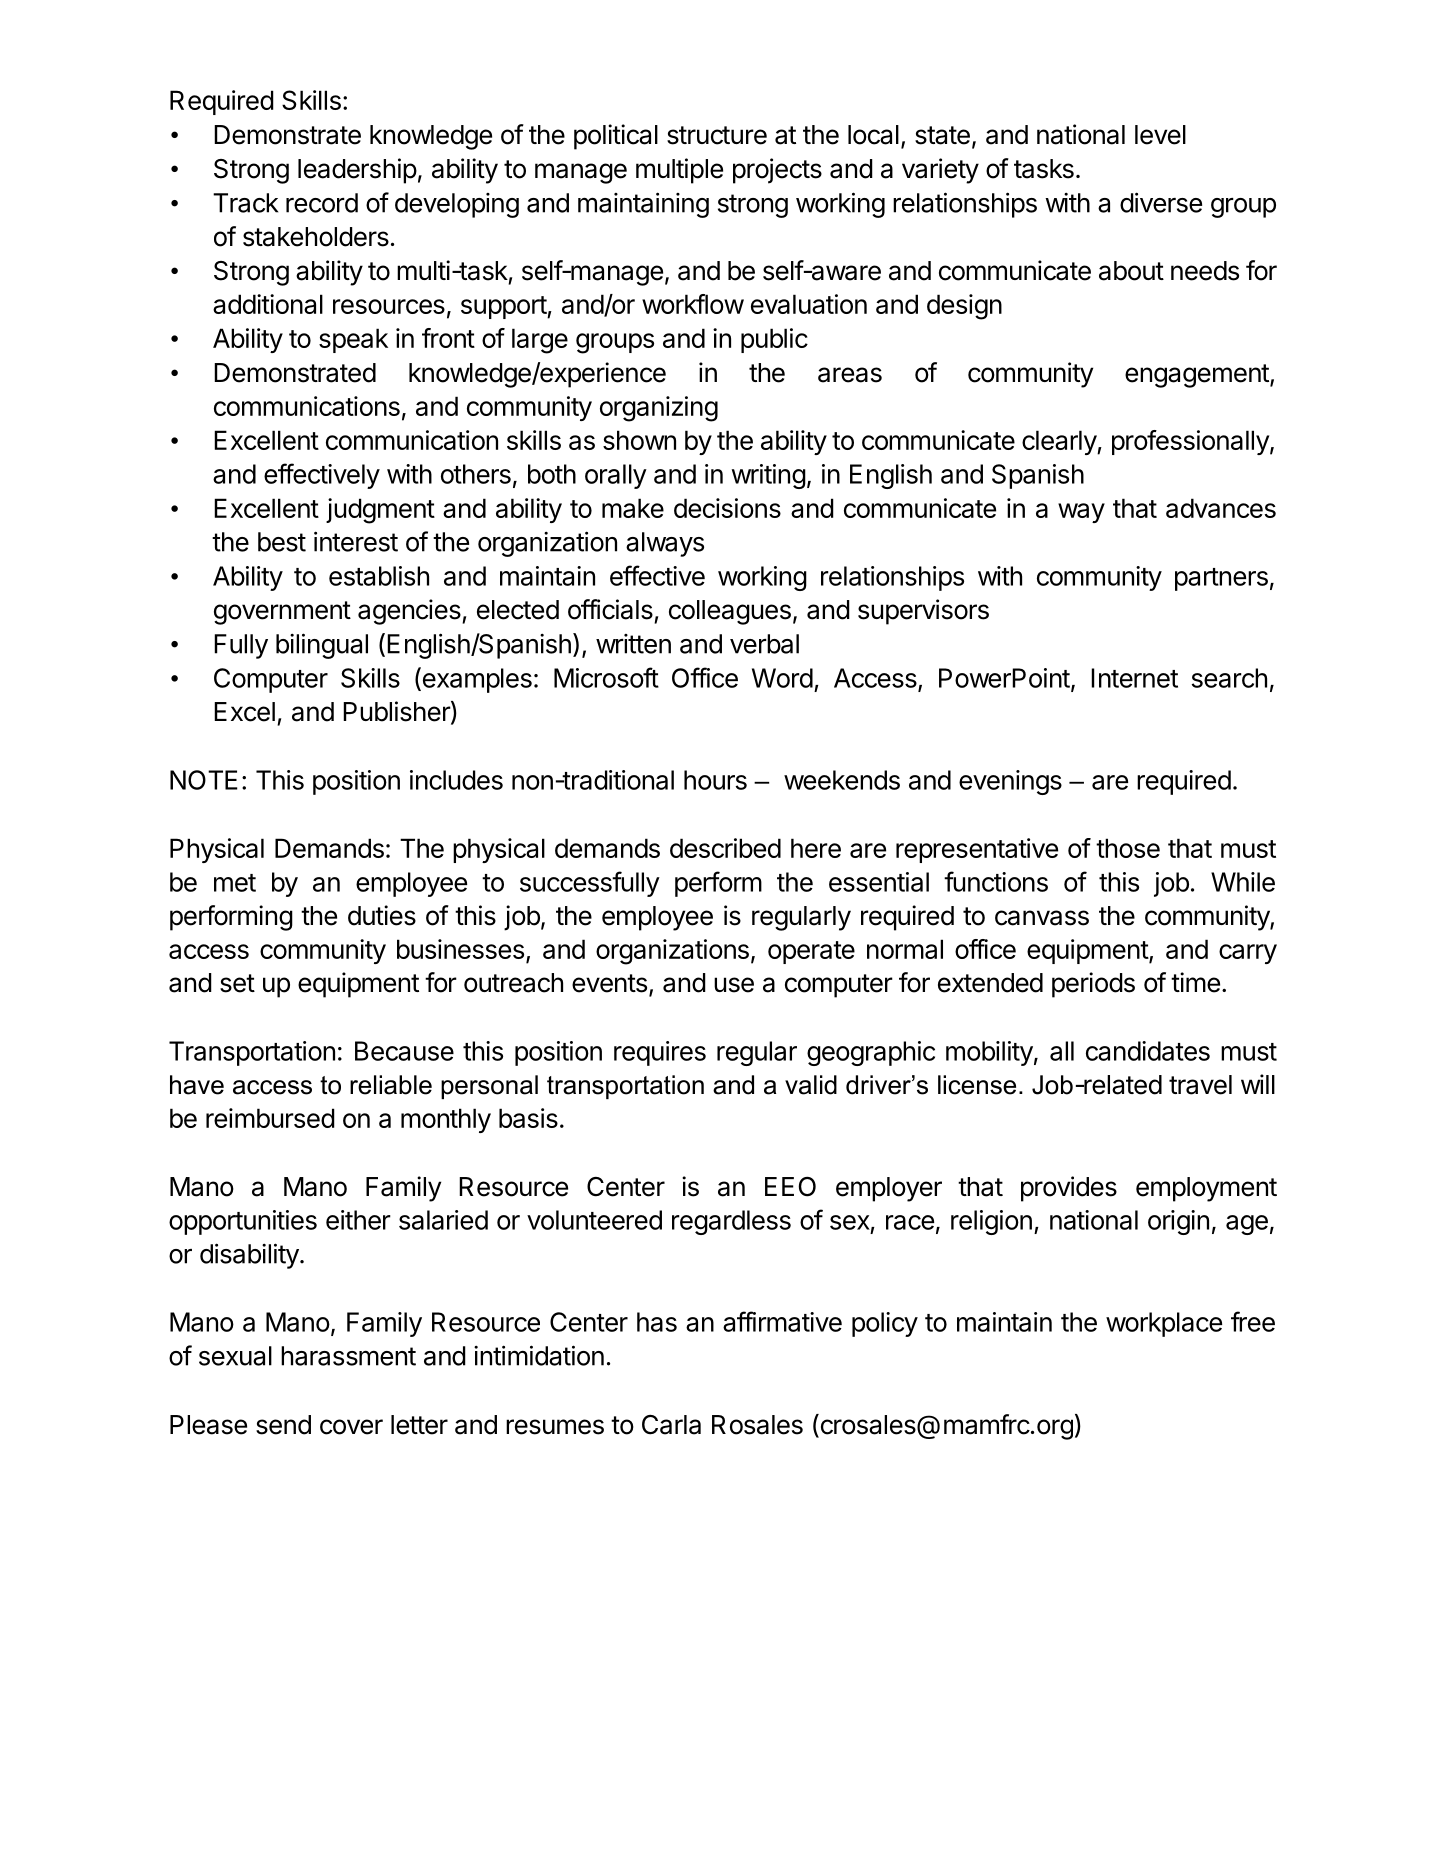 The image size is (1445, 1870). I want to click on NOTE, so click(204, 780).
